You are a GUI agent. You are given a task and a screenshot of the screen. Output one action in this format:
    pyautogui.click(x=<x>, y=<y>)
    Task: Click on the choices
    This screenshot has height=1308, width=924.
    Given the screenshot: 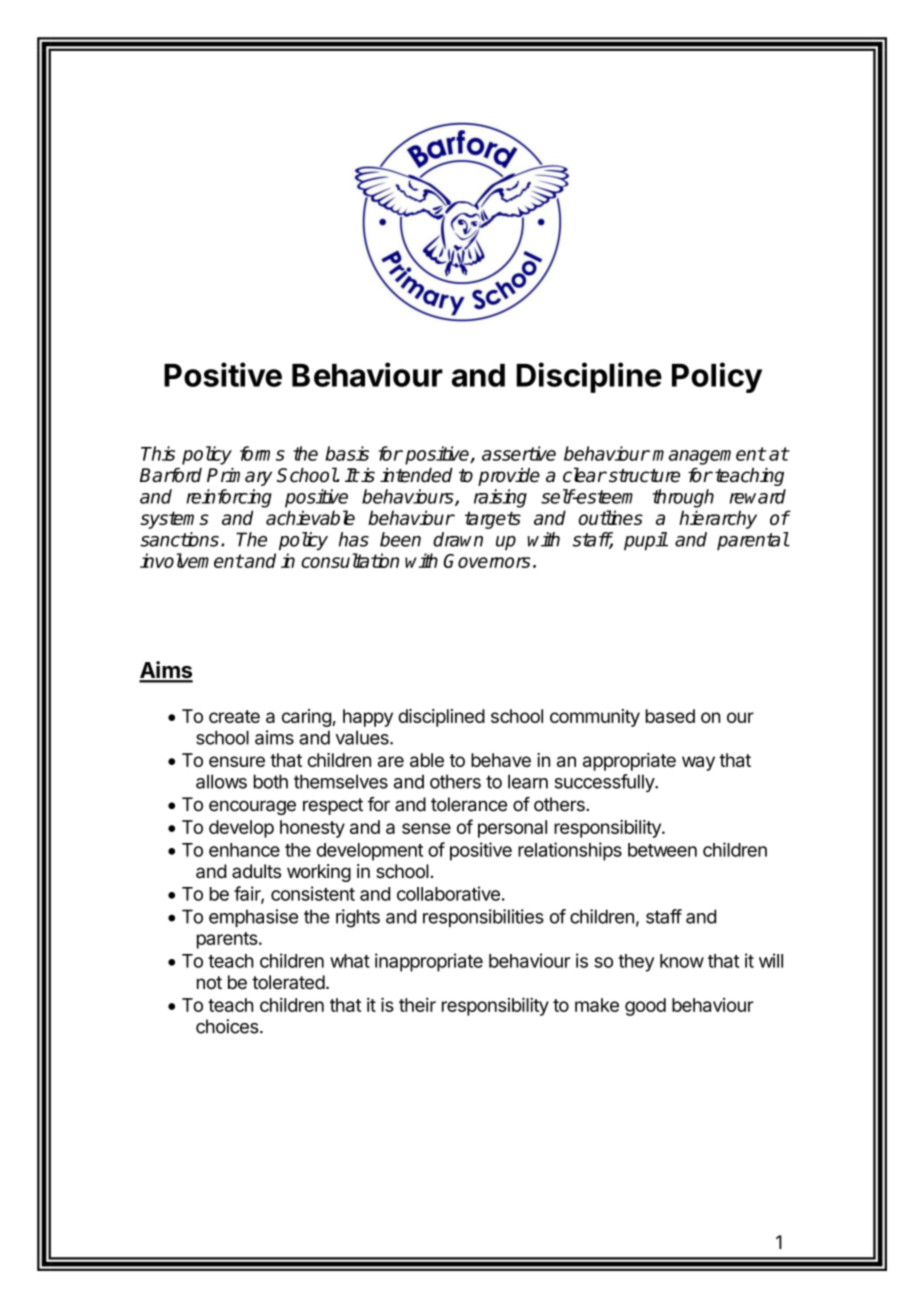 What is the action you would take?
    pyautogui.click(x=227, y=1026)
